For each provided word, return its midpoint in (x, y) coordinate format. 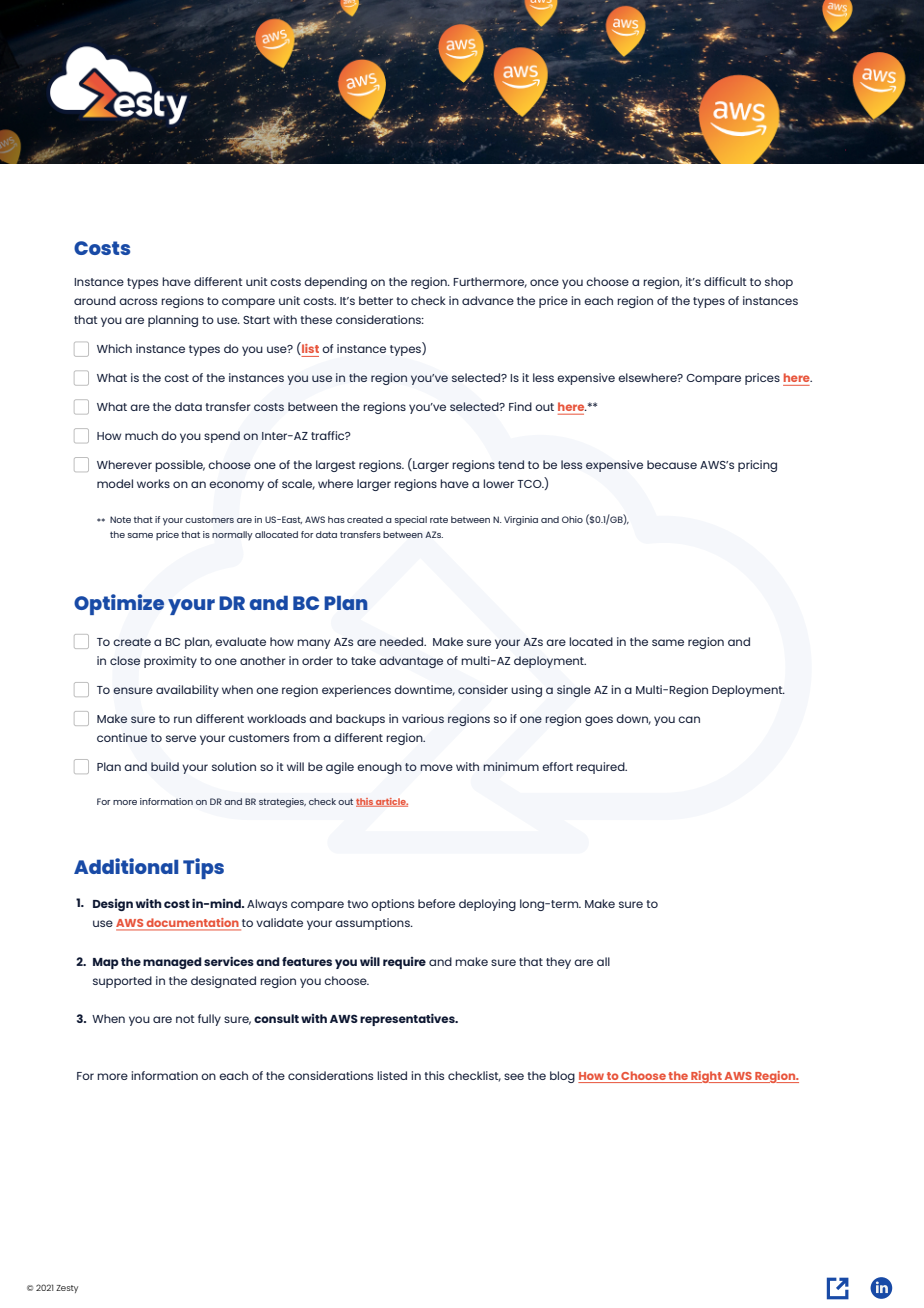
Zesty (67, 1289)
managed (172, 963)
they (558, 963)
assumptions (373, 924)
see (514, 1076)
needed (403, 641)
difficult (725, 281)
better (376, 300)
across (138, 301)
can (689, 719)
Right (706, 1077)
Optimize (119, 604)
